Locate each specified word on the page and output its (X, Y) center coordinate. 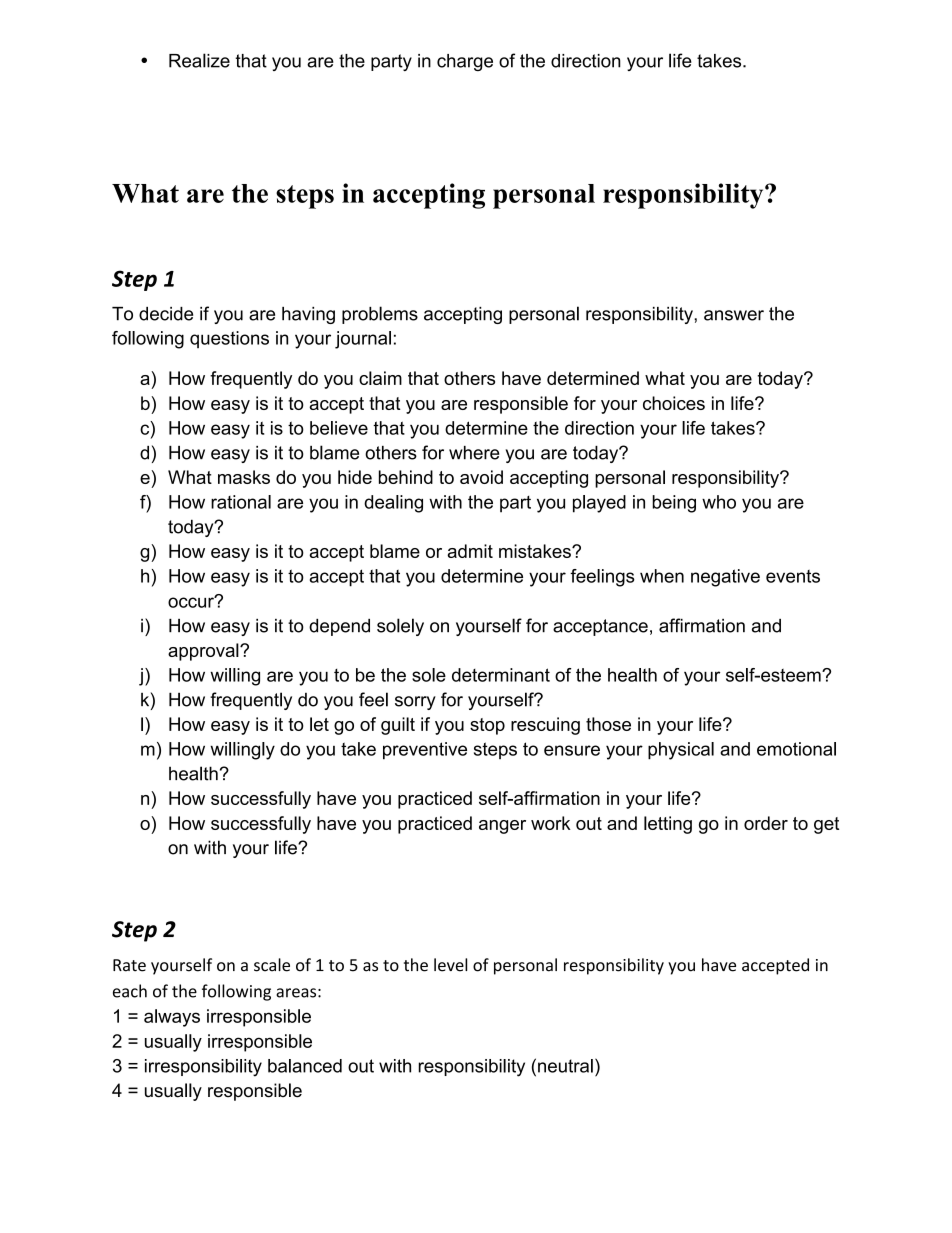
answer (734, 315)
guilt (398, 726)
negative (725, 578)
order (766, 823)
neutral (565, 1066)
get (826, 825)
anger (502, 827)
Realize (199, 60)
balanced (305, 1066)
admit (470, 551)
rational (241, 502)
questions (229, 339)
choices (674, 403)
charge (465, 62)
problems (380, 315)
